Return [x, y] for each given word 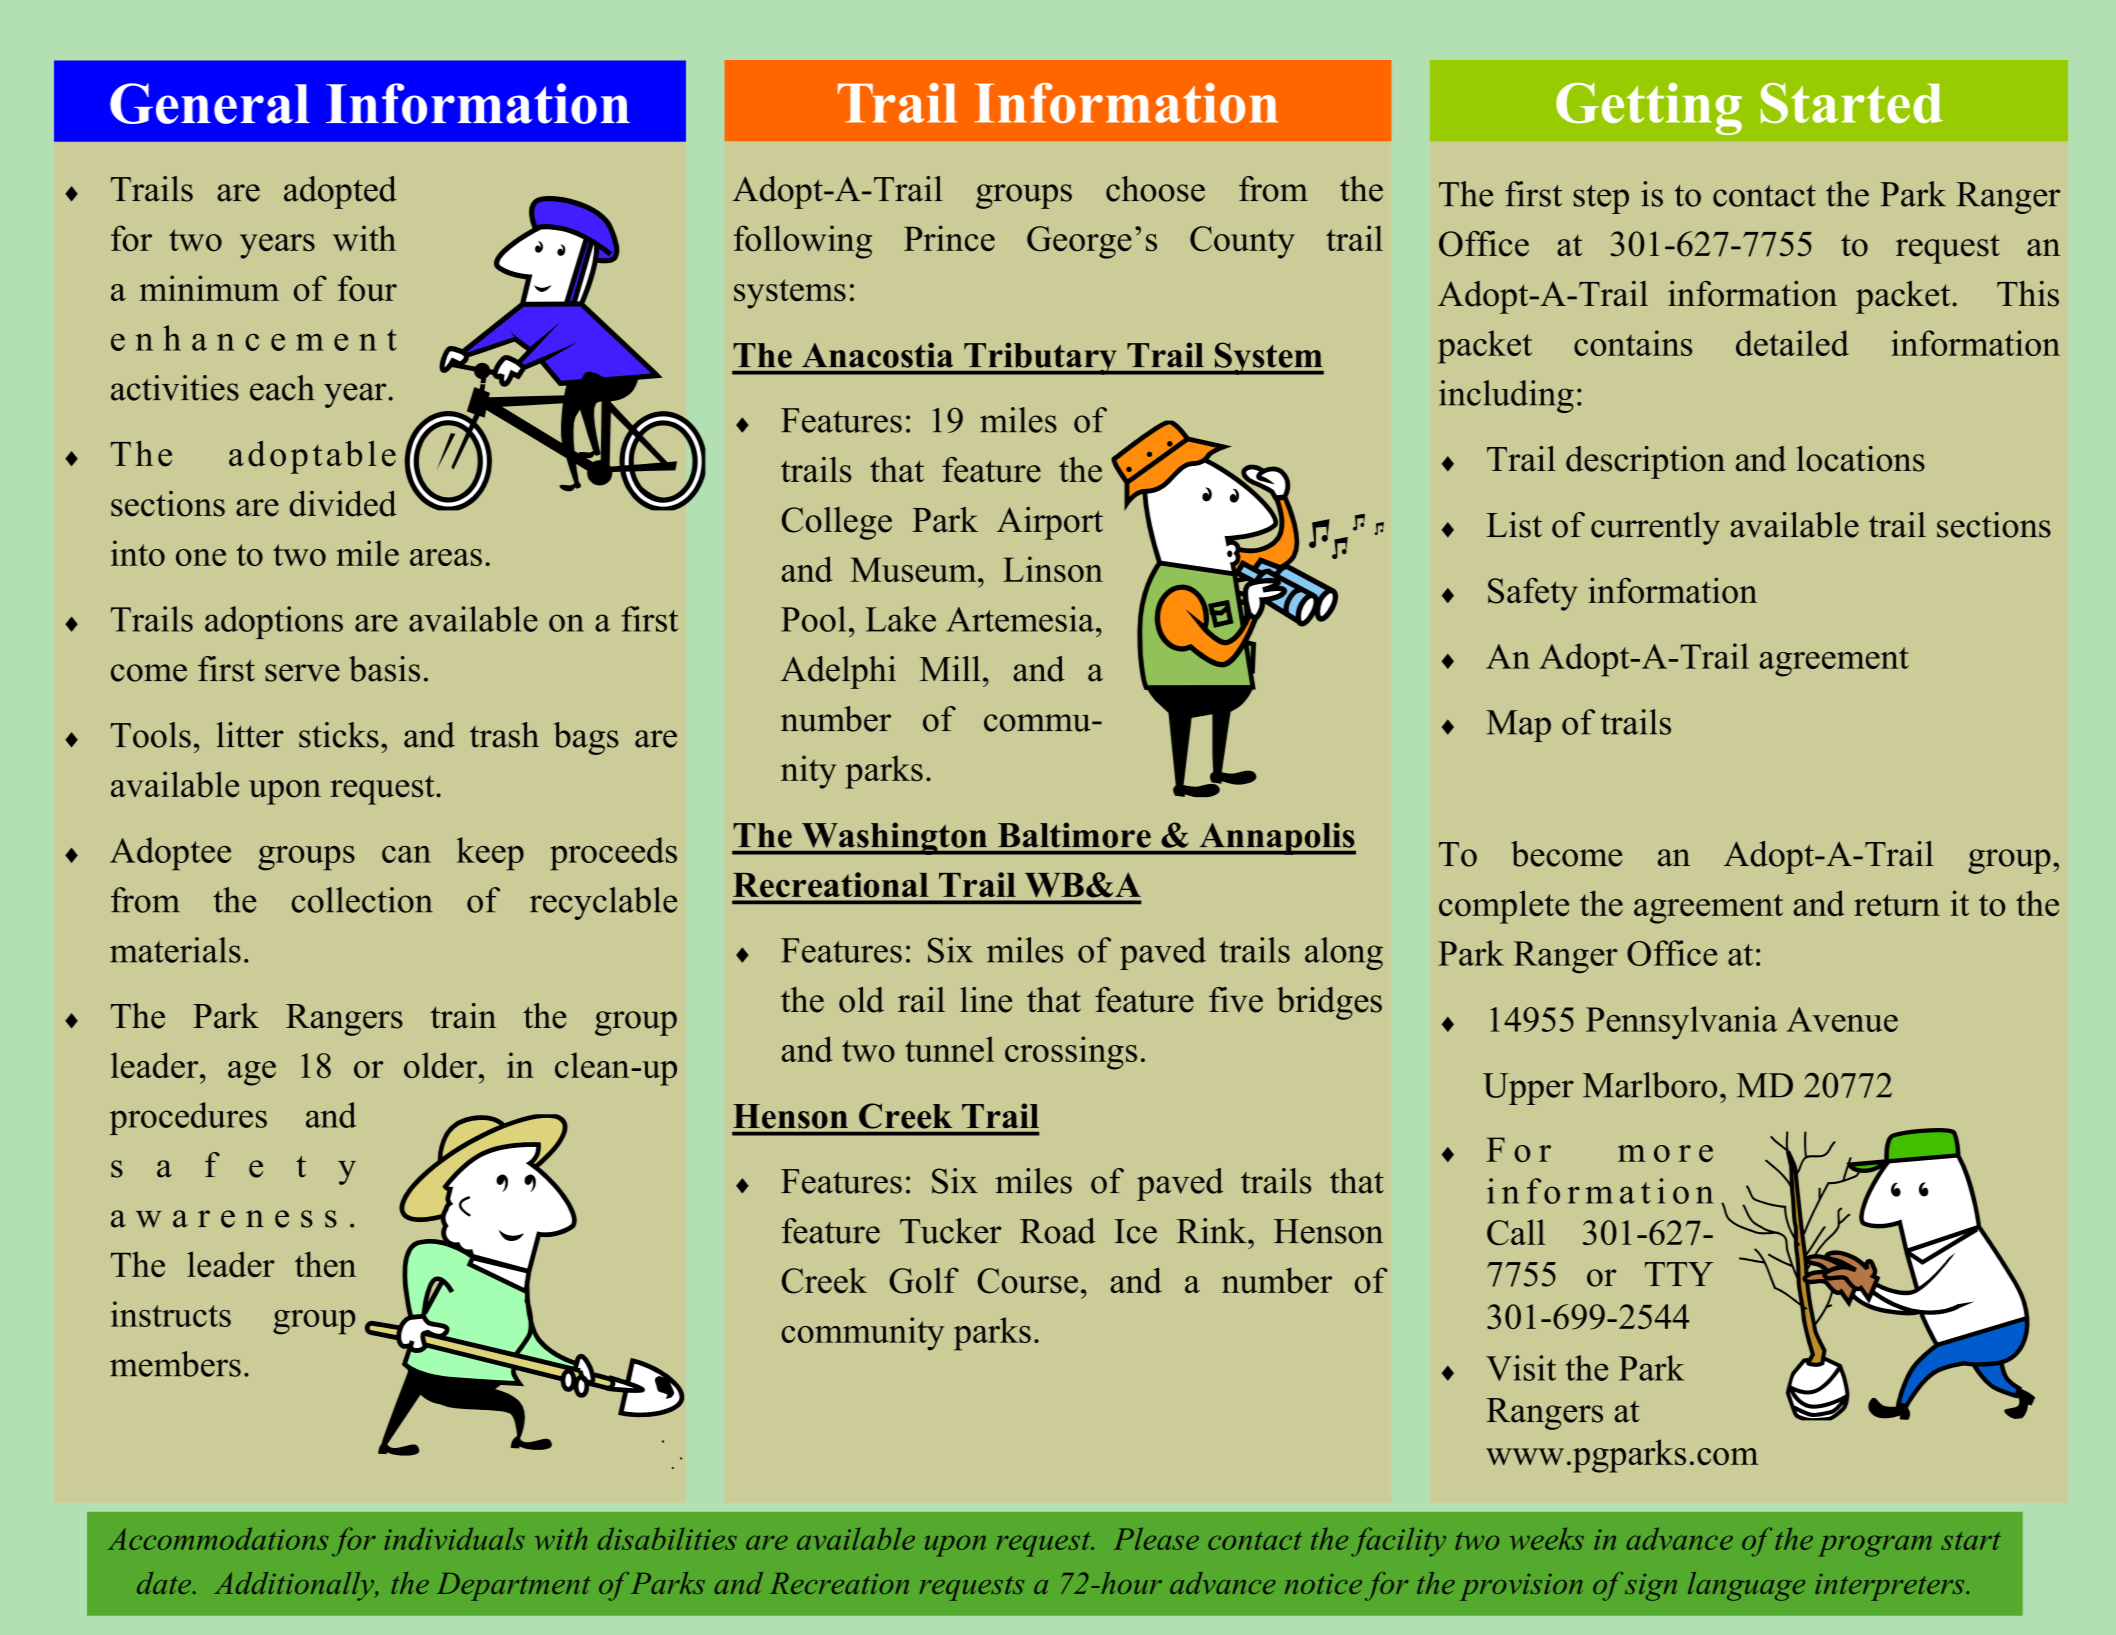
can [406, 854]
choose [1155, 189]
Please [1156, 1538]
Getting [1649, 109]
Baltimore [1074, 835]
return [1897, 905]
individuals [454, 1539]
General [210, 103]
